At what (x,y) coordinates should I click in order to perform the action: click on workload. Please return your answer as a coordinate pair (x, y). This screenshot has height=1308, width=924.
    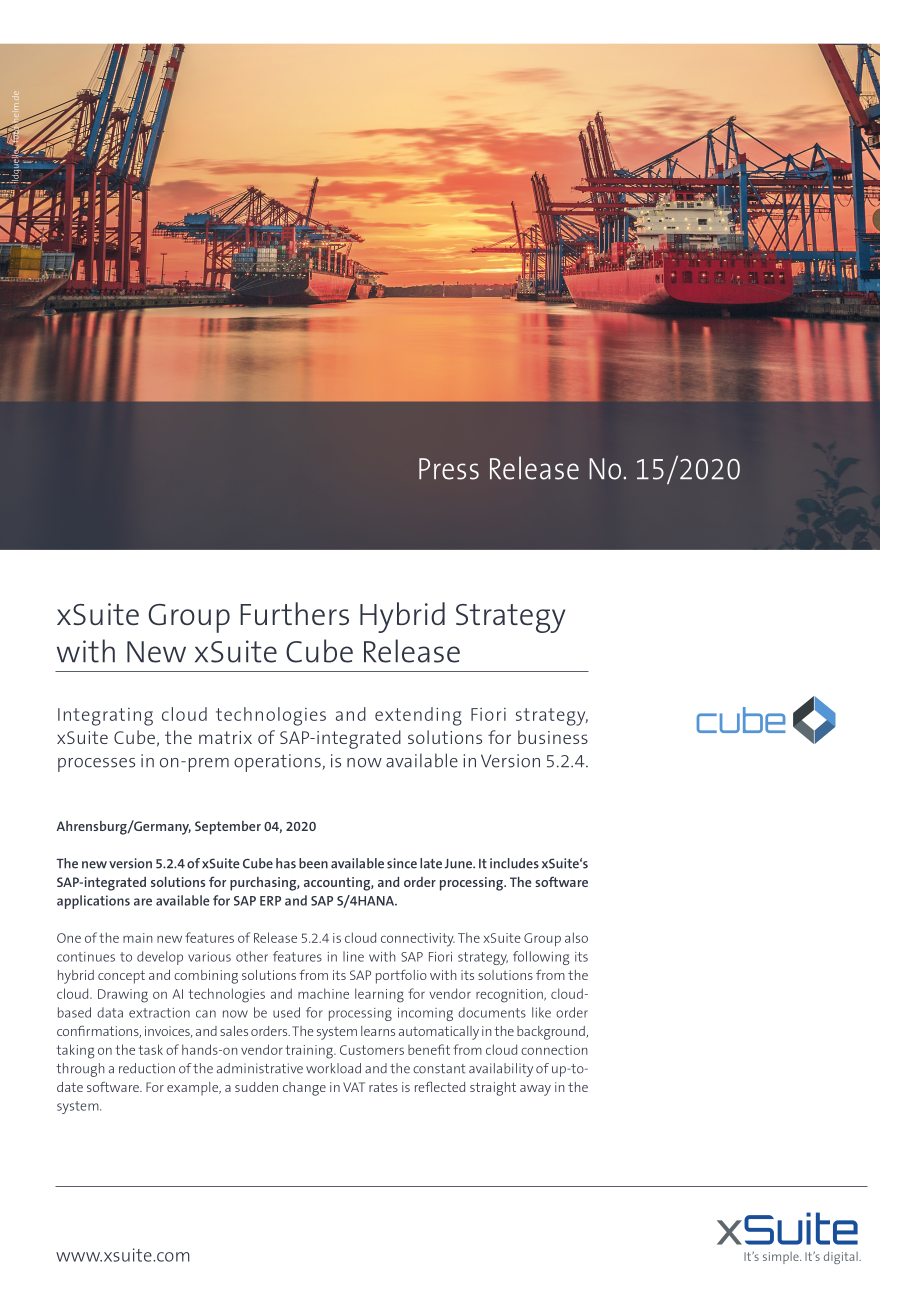
    Looking at the image, I should click on (333, 1068).
